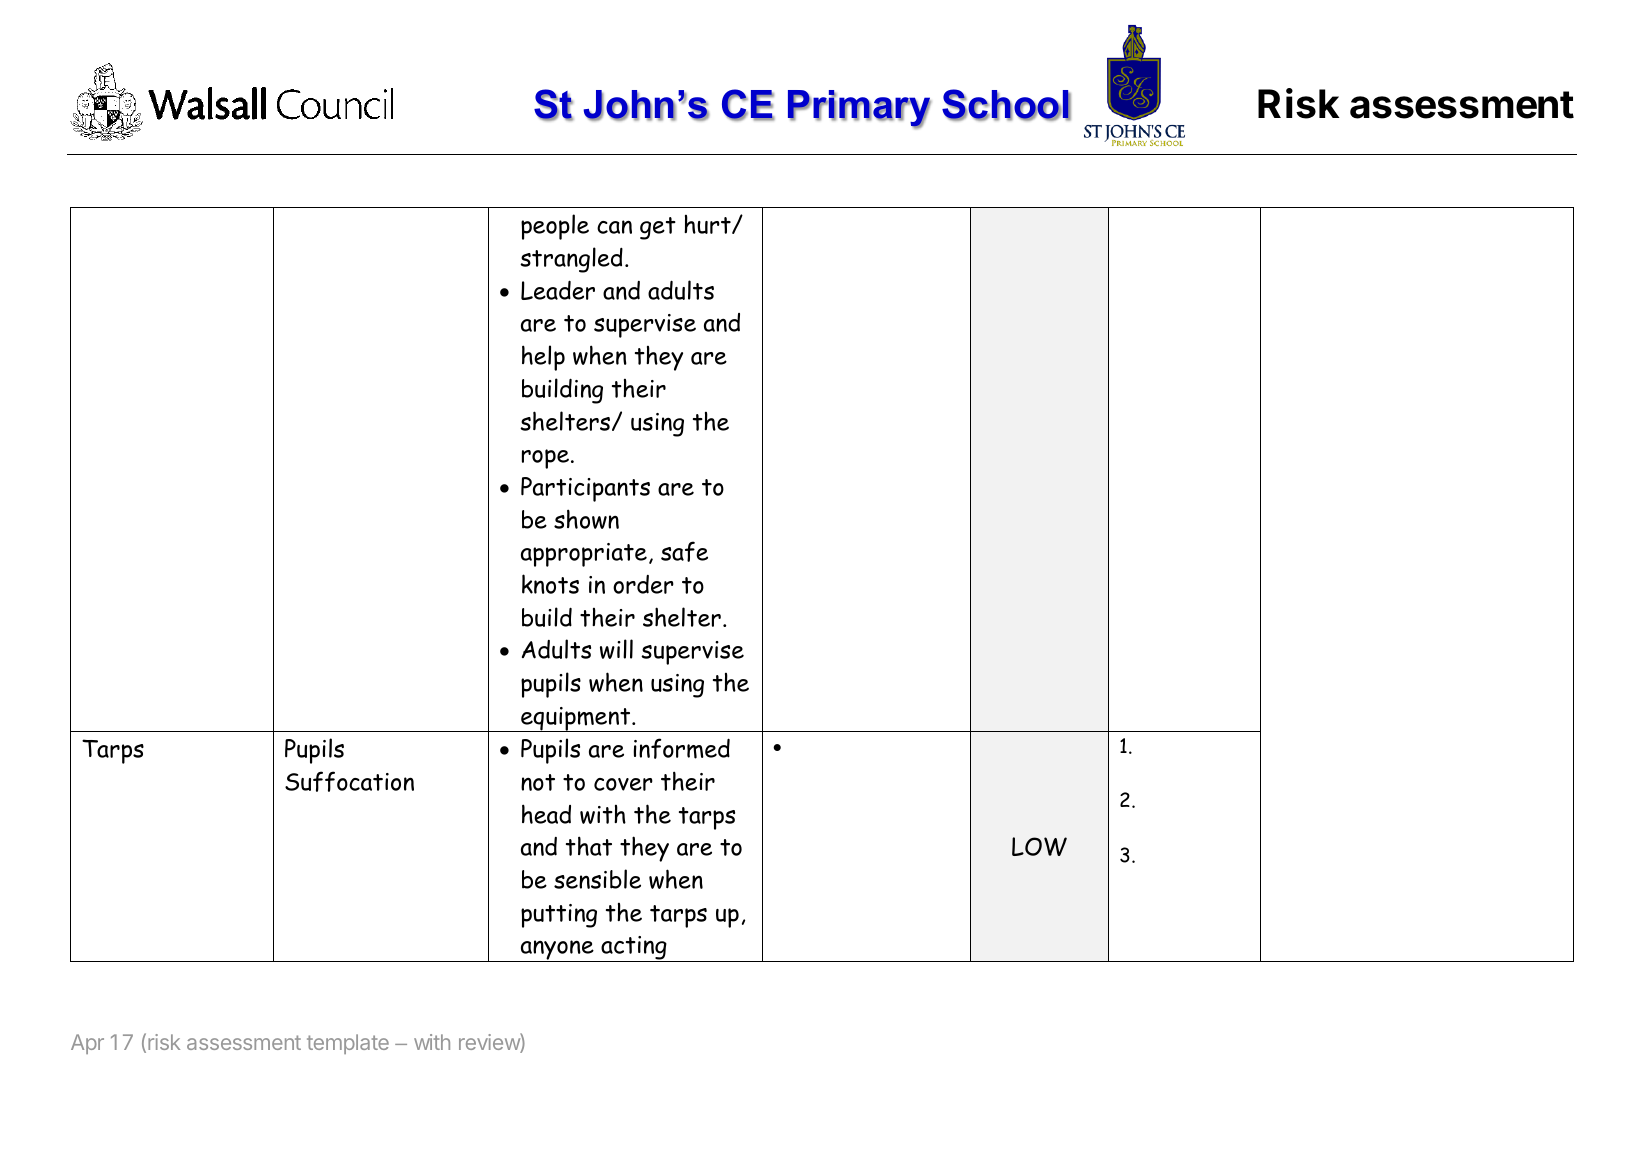 The width and height of the screenshot is (1644, 1163). I want to click on Apr, so click(87, 1044).
